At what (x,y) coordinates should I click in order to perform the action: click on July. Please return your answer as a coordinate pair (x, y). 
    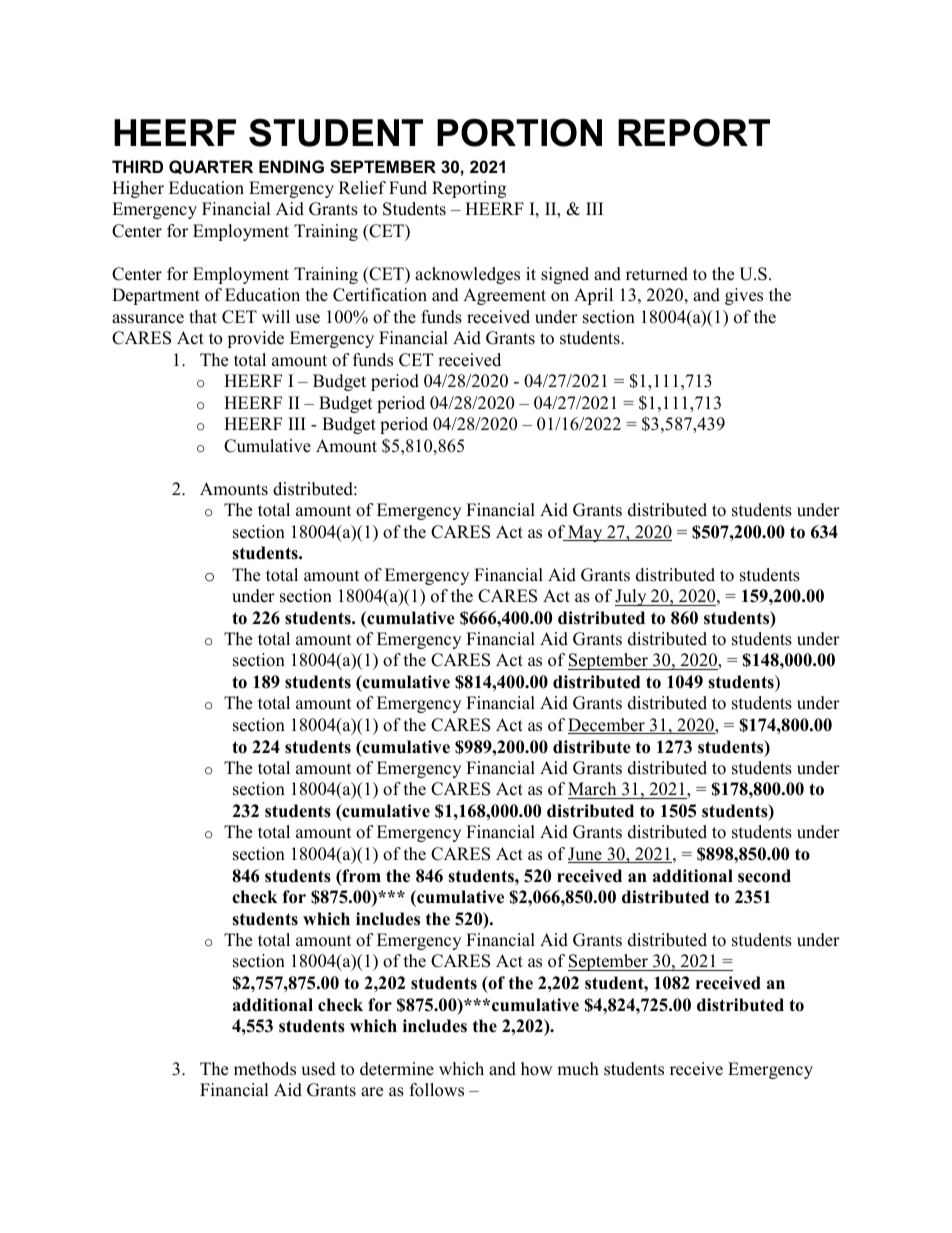
    Looking at the image, I should click on (632, 597).
